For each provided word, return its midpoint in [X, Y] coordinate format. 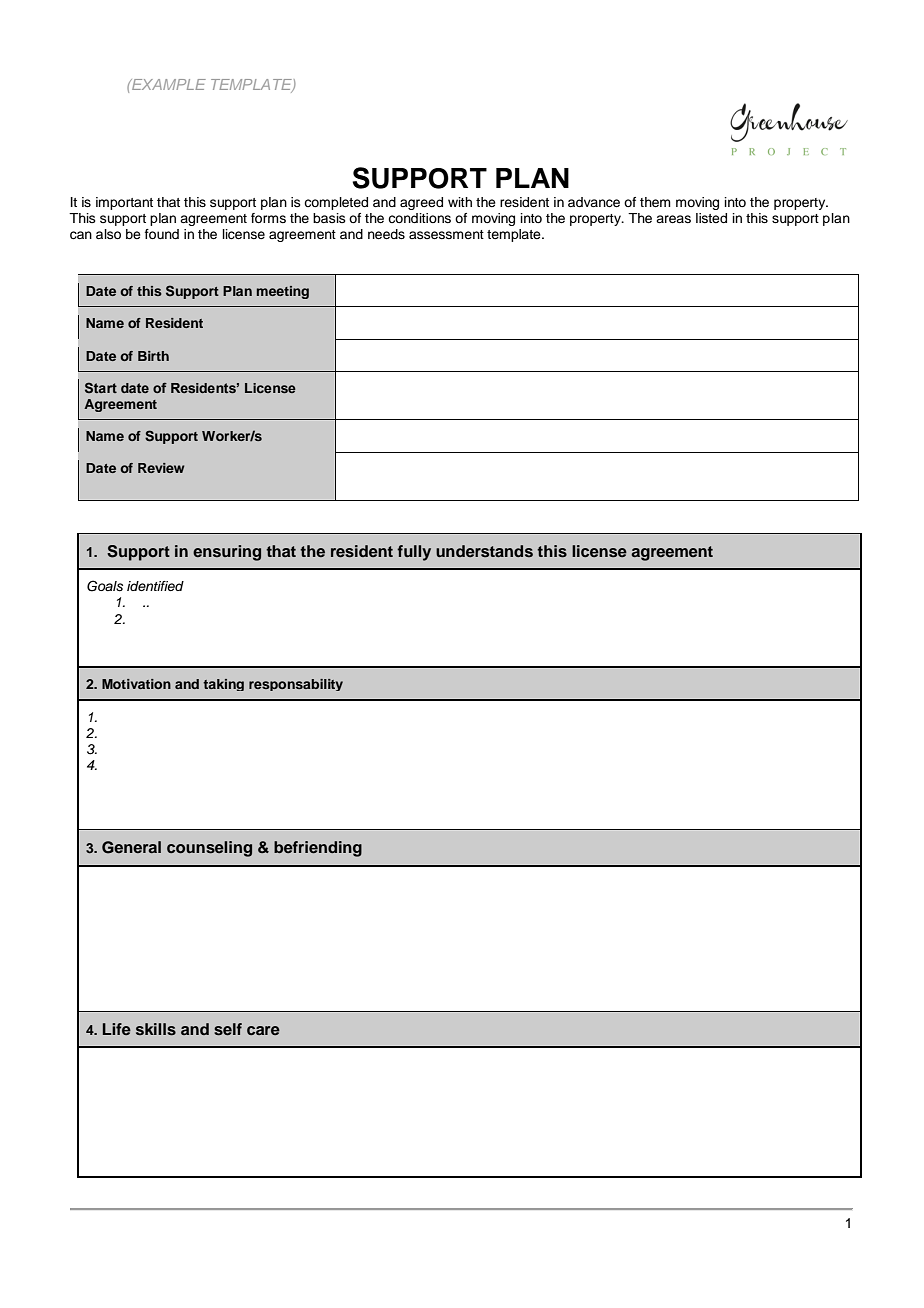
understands [484, 551]
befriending [318, 849]
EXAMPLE [168, 84]
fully [414, 553]
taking [223, 685]
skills [156, 1029]
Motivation [136, 684]
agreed [421, 203]
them [655, 202]
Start [101, 387]
